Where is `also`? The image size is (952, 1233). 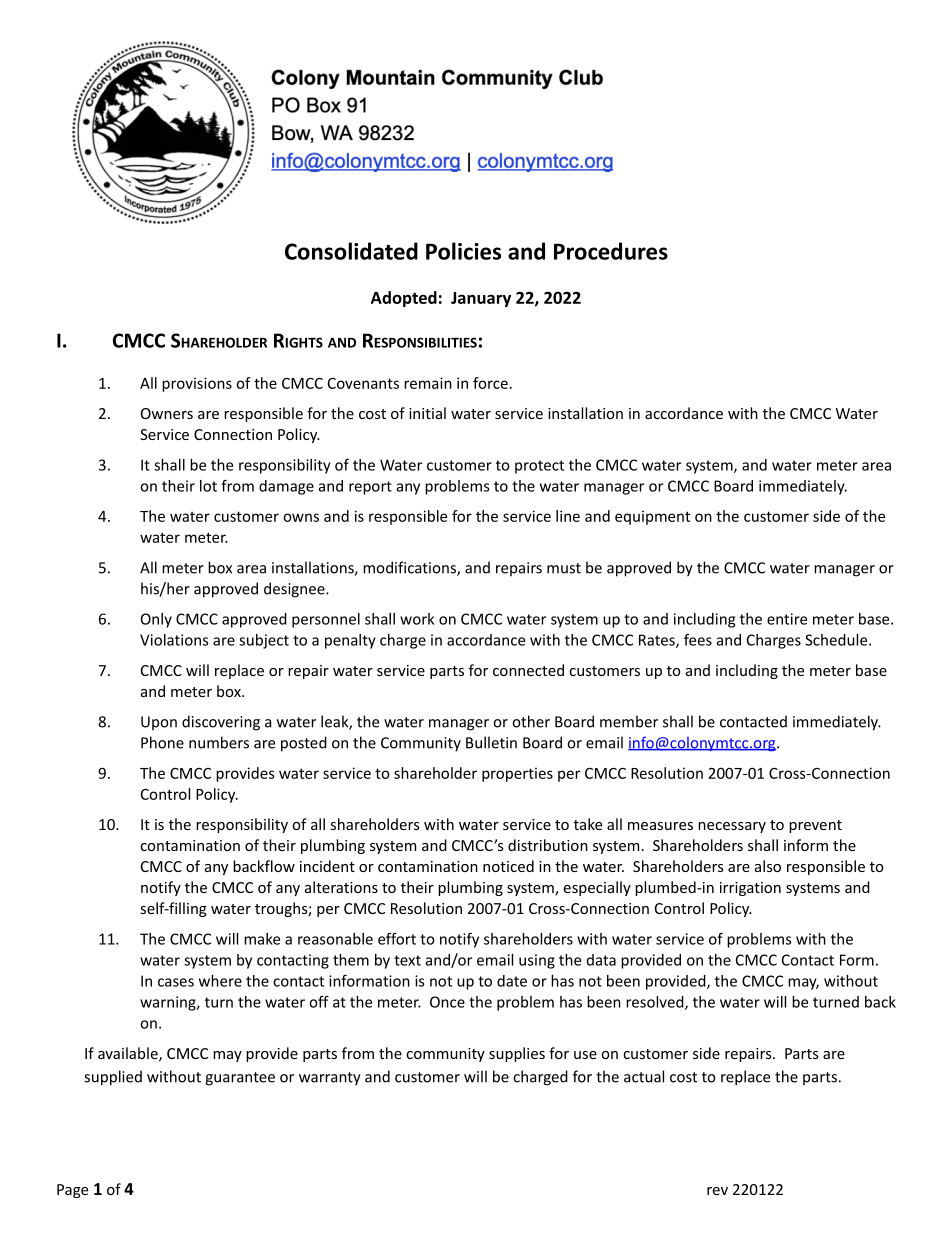
also is located at coordinates (768, 866).
